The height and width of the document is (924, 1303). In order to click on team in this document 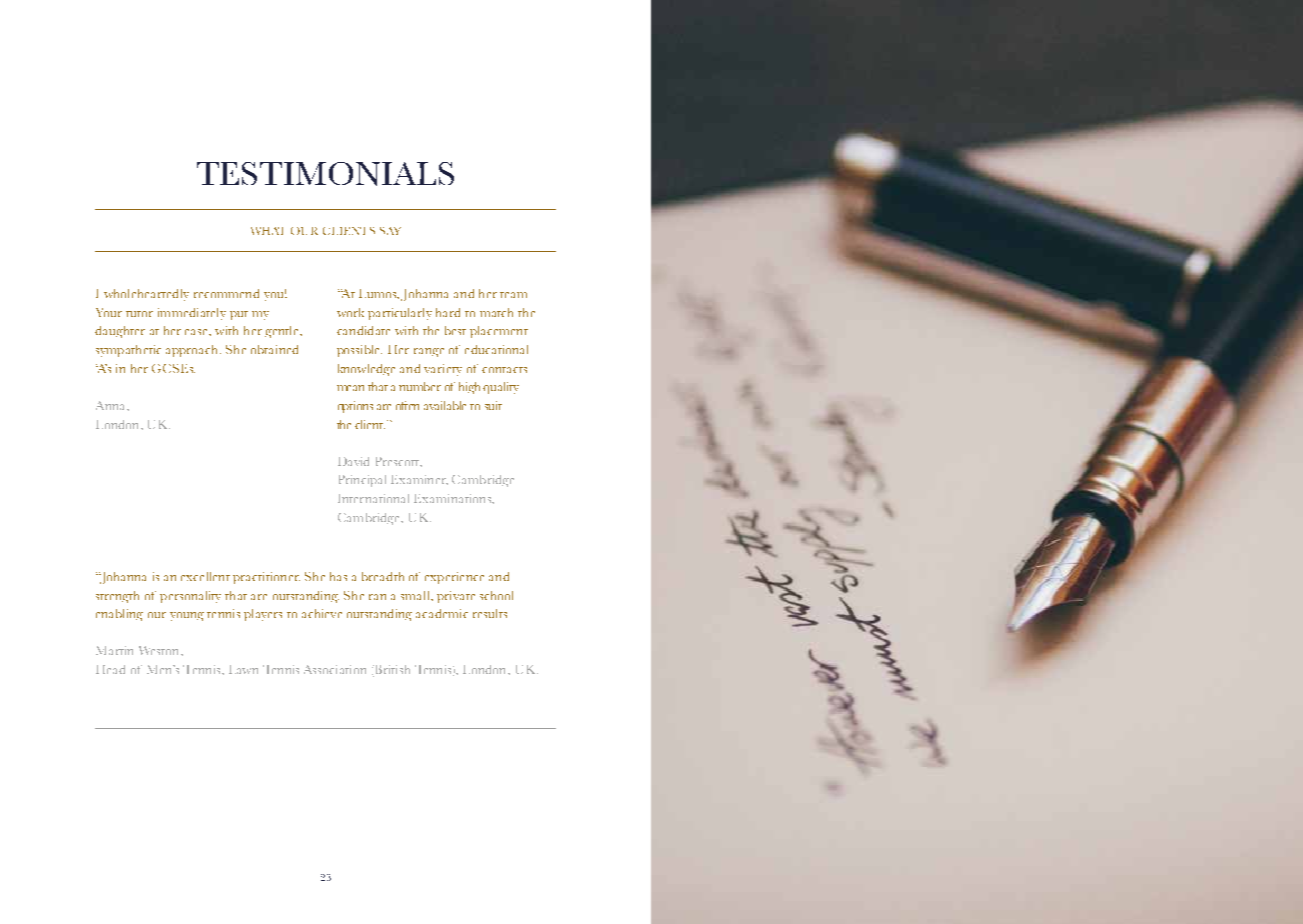, I will do `click(513, 295)`.
